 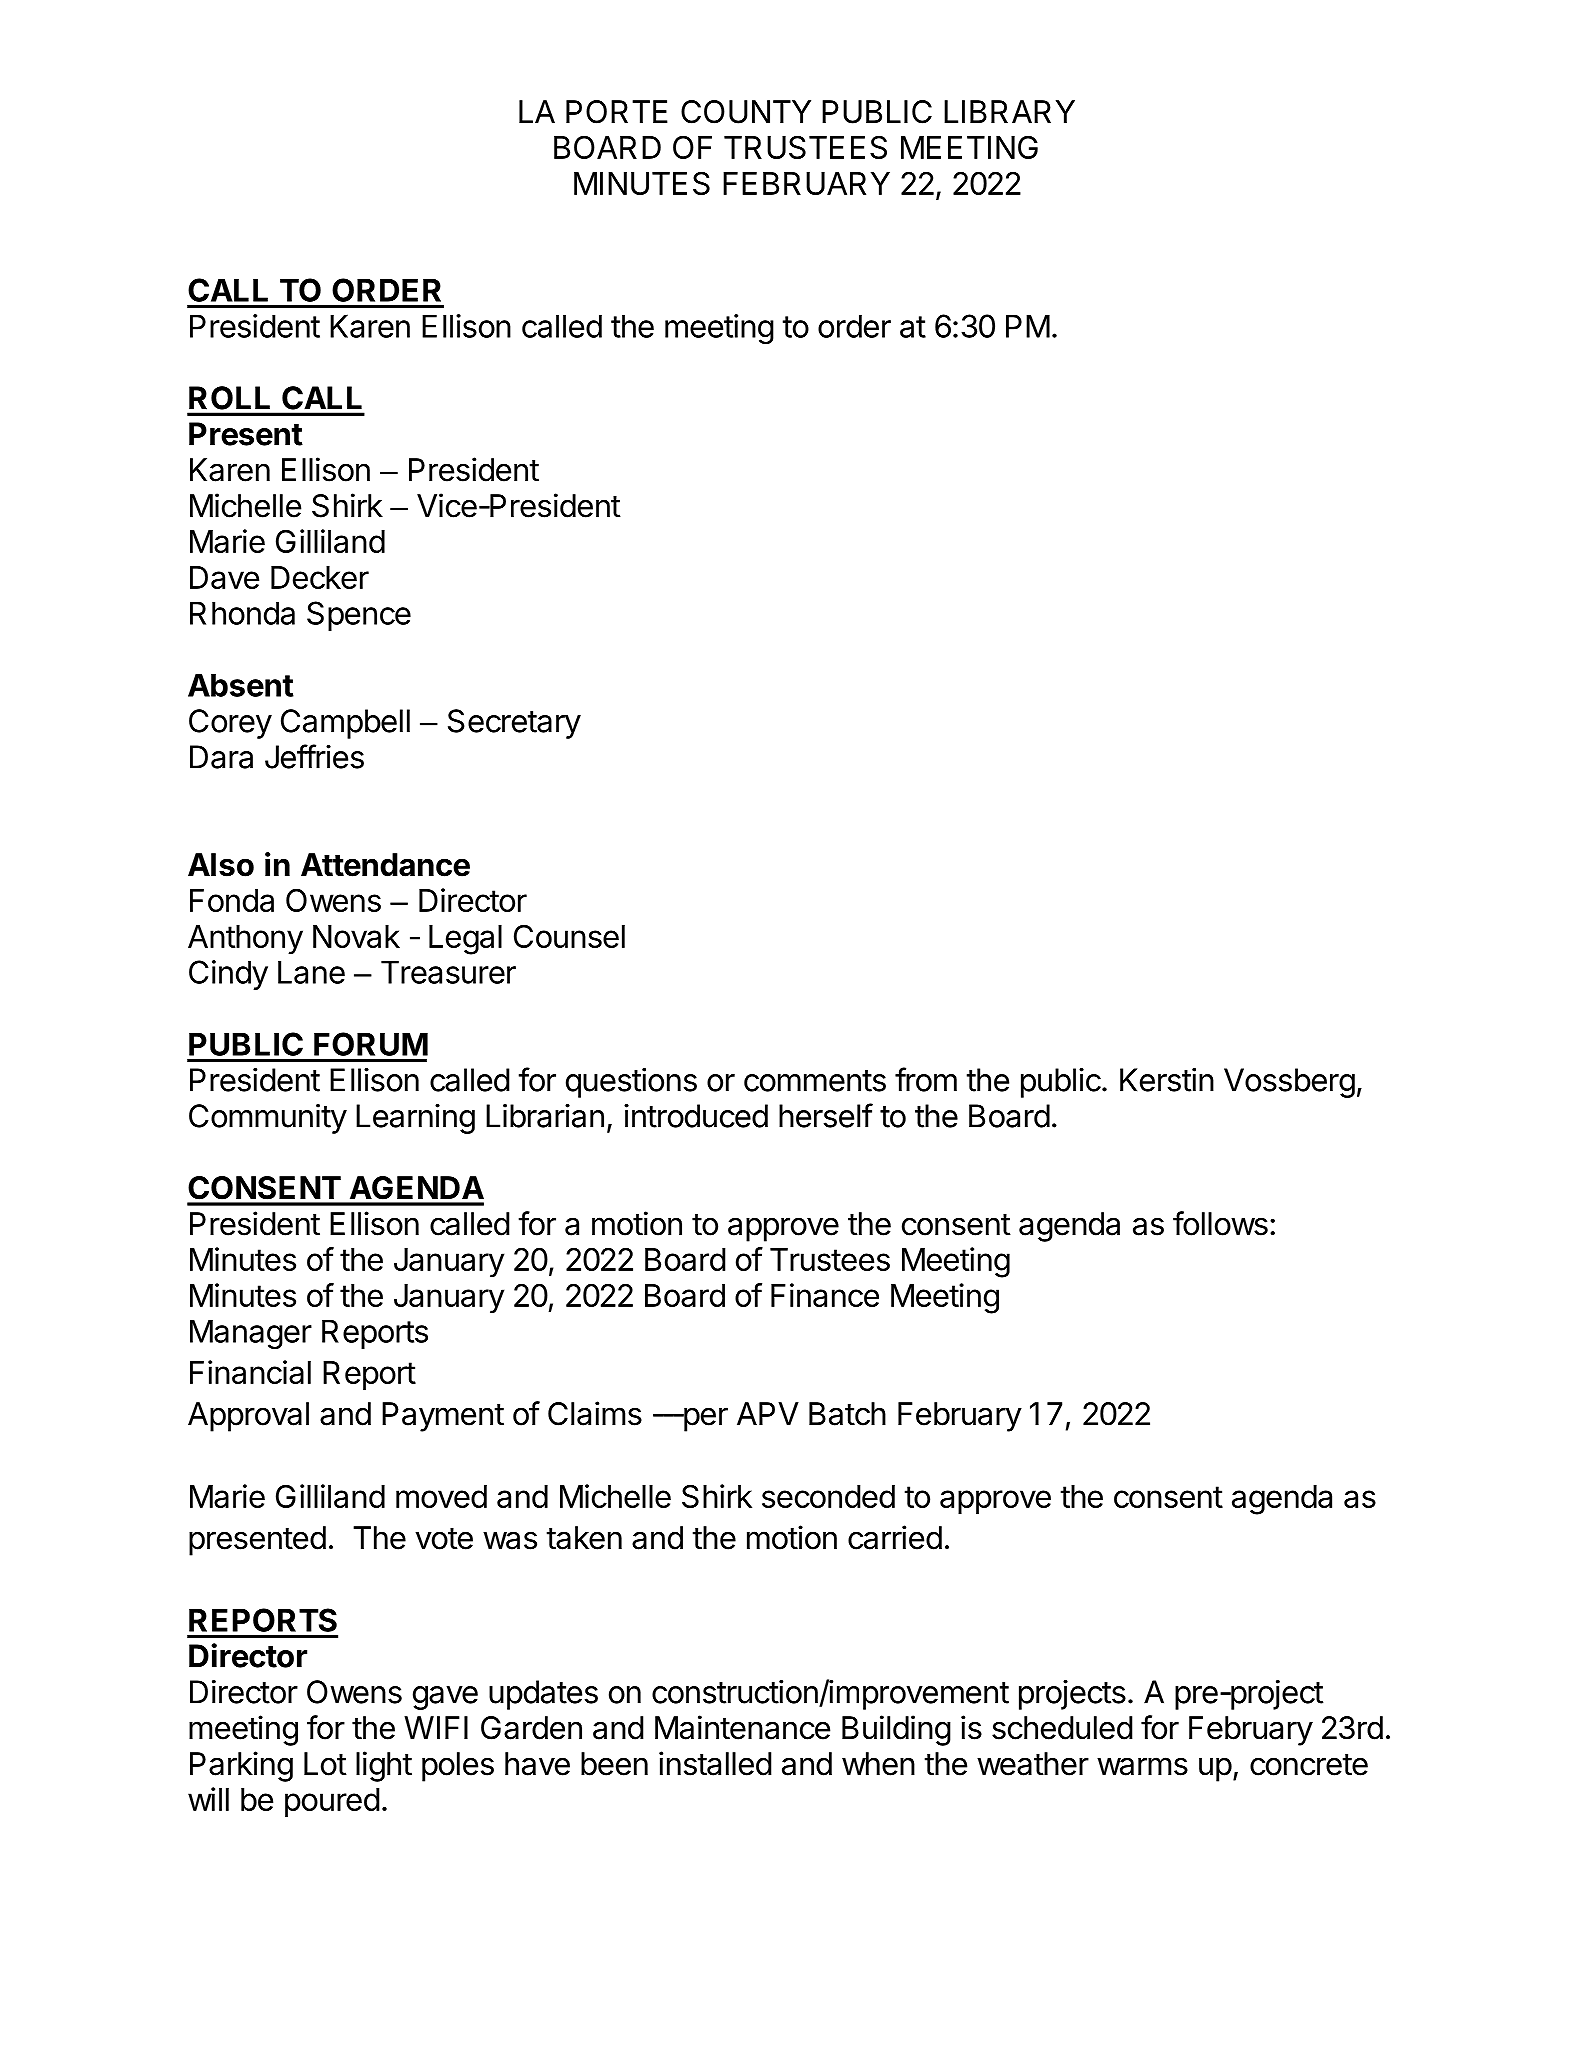 I want to click on Maintenance, so click(x=742, y=1727).
